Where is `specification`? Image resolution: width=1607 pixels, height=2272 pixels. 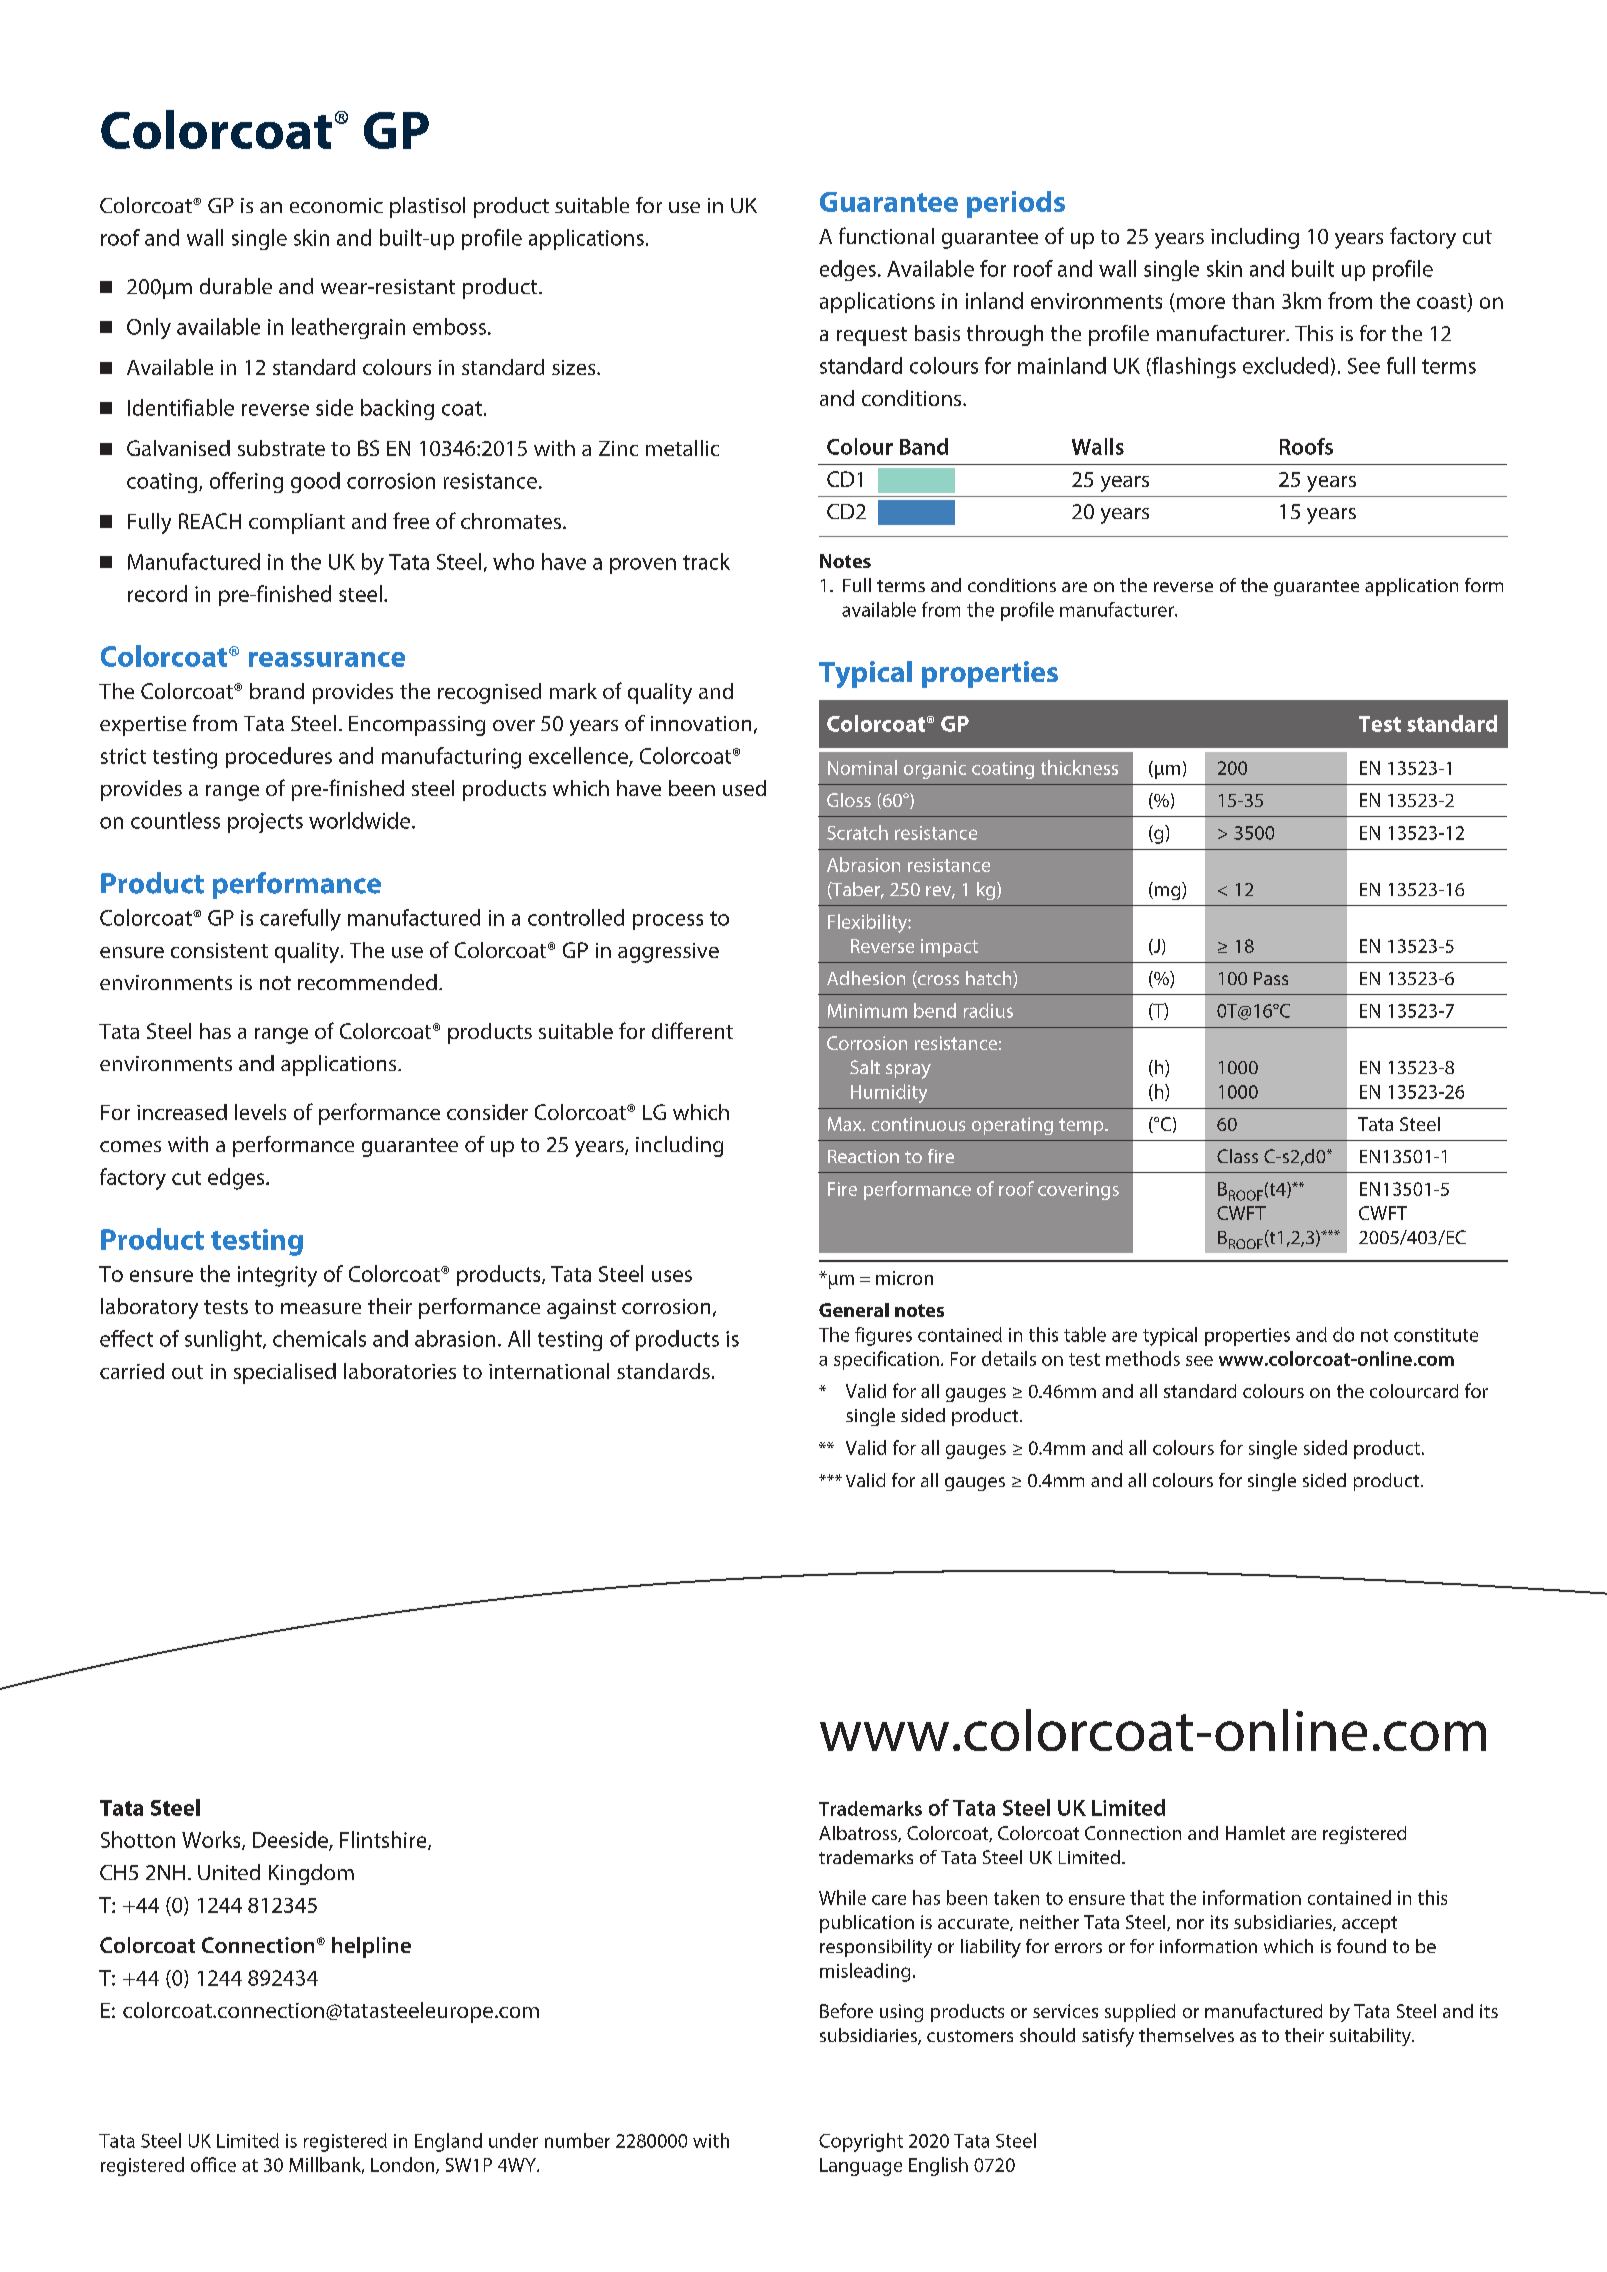
specification is located at coordinates (886, 1360).
